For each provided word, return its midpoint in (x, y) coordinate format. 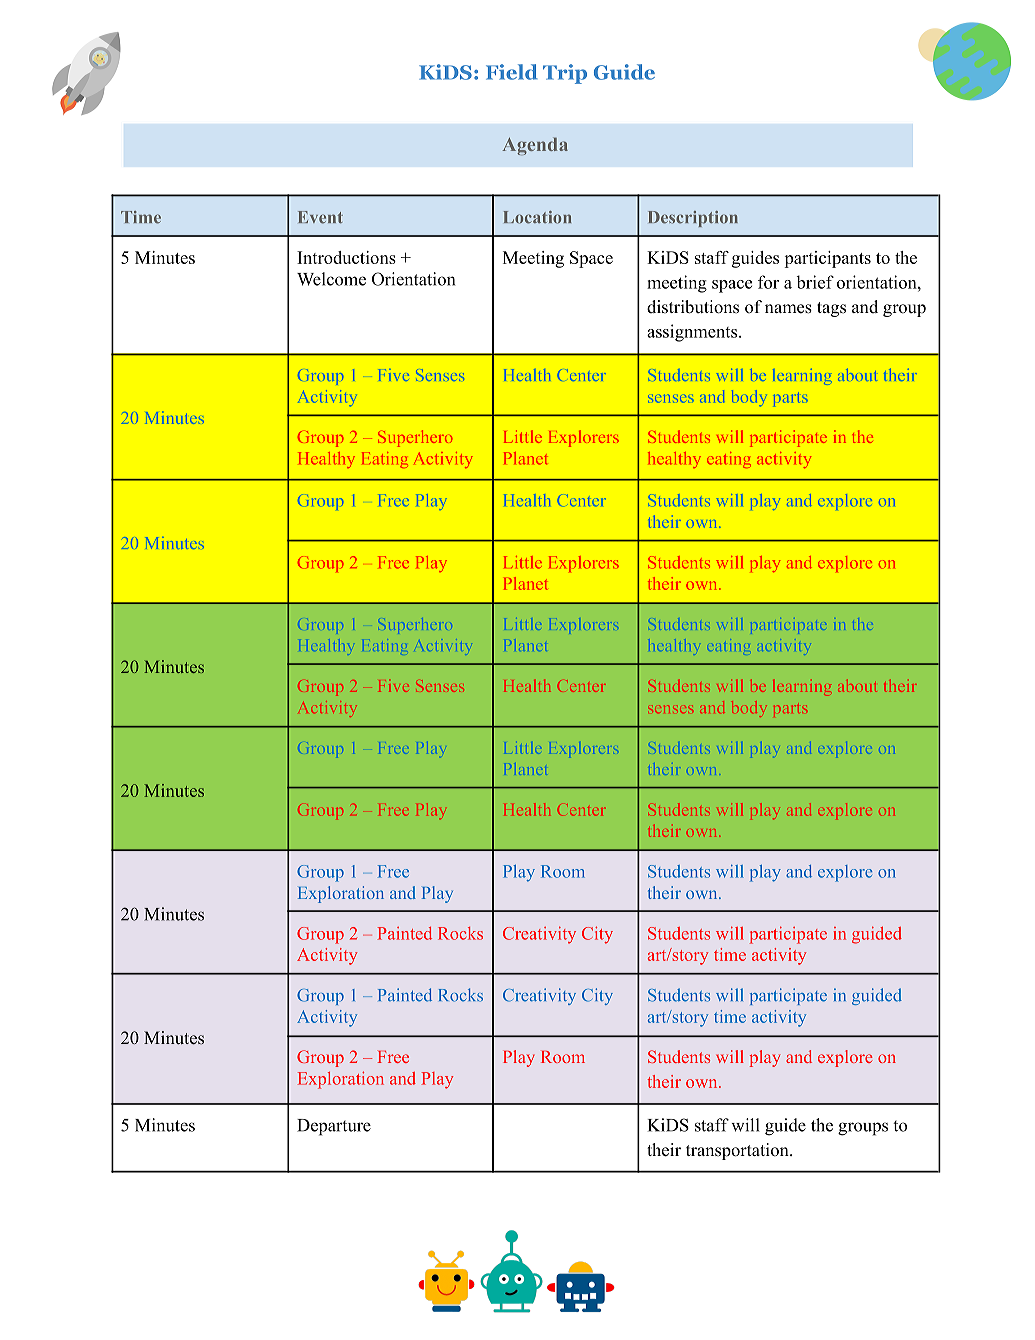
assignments (693, 333)
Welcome (331, 279)
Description (693, 219)
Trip (565, 74)
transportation (738, 1151)
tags (831, 309)
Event (320, 217)
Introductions (346, 257)
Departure (334, 1127)
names (788, 309)
